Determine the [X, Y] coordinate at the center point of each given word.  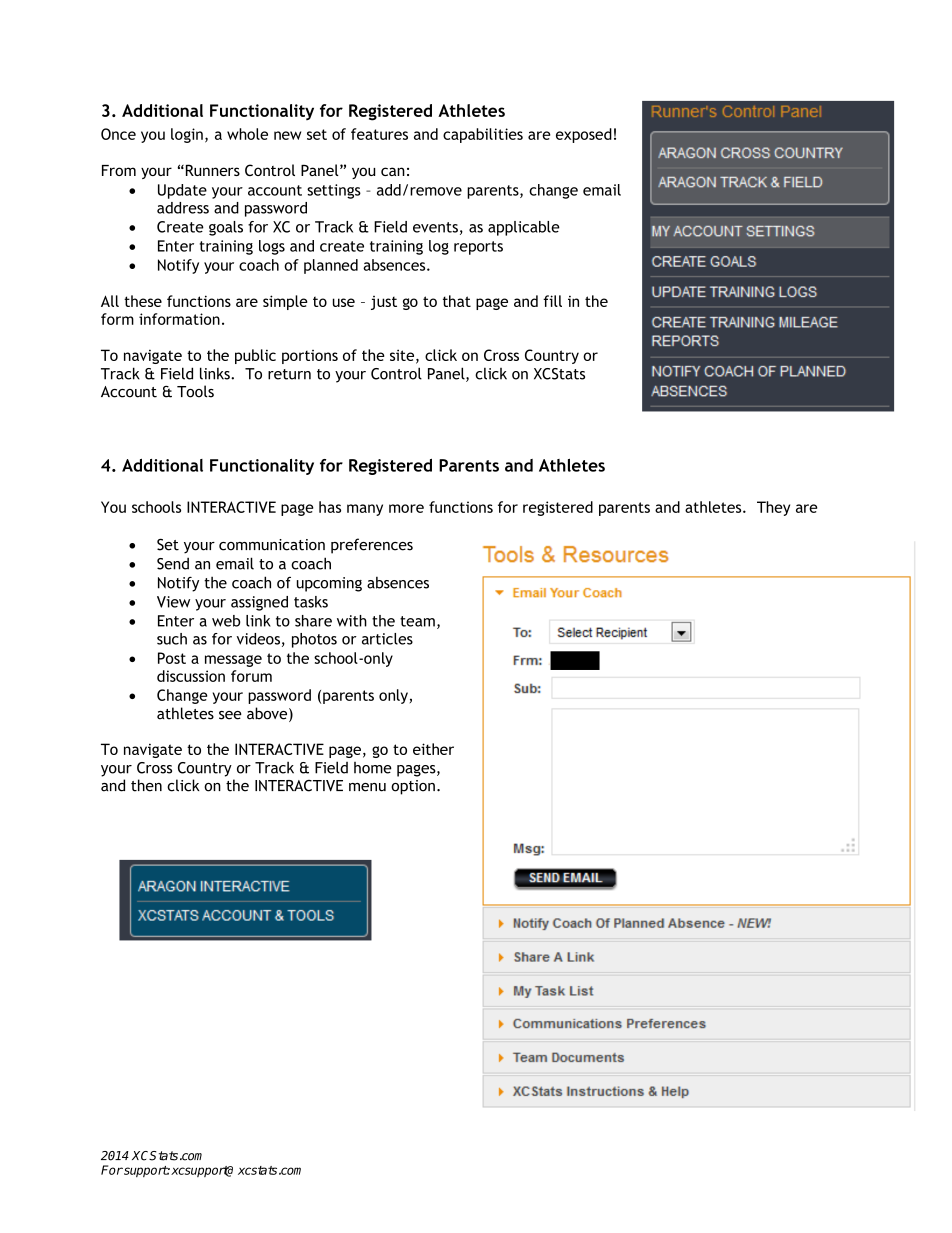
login [187, 135]
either [433, 749]
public [255, 356]
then [146, 785]
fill [552, 301]
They [773, 508]
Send [173, 563]
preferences [372, 546]
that [457, 301]
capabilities [483, 135]
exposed [584, 135]
